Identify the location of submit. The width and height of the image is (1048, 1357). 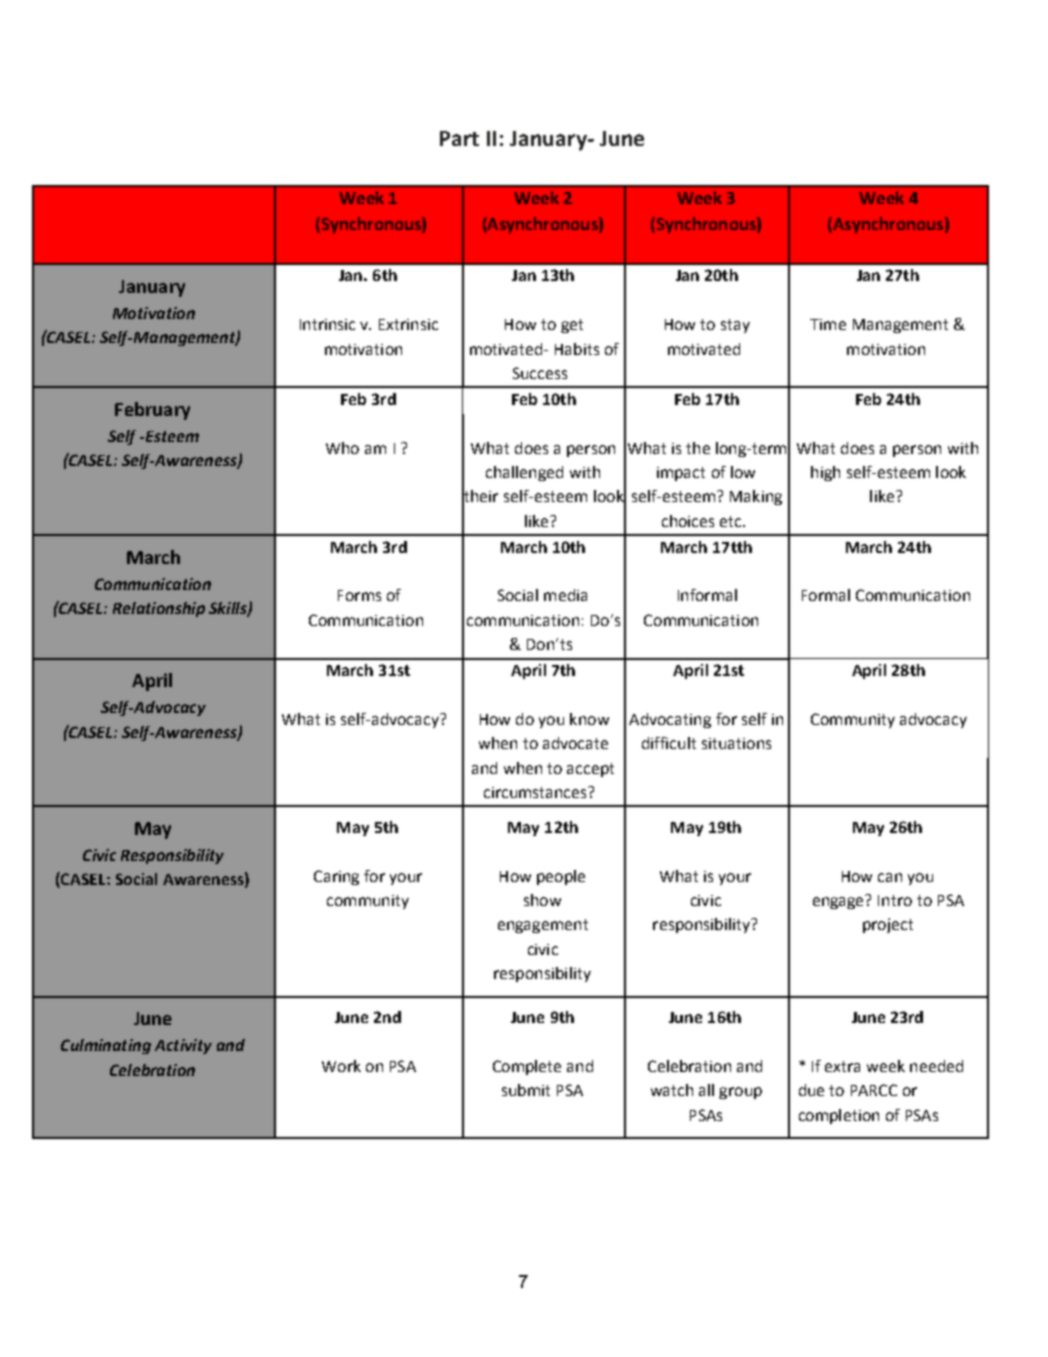
(526, 1090).
